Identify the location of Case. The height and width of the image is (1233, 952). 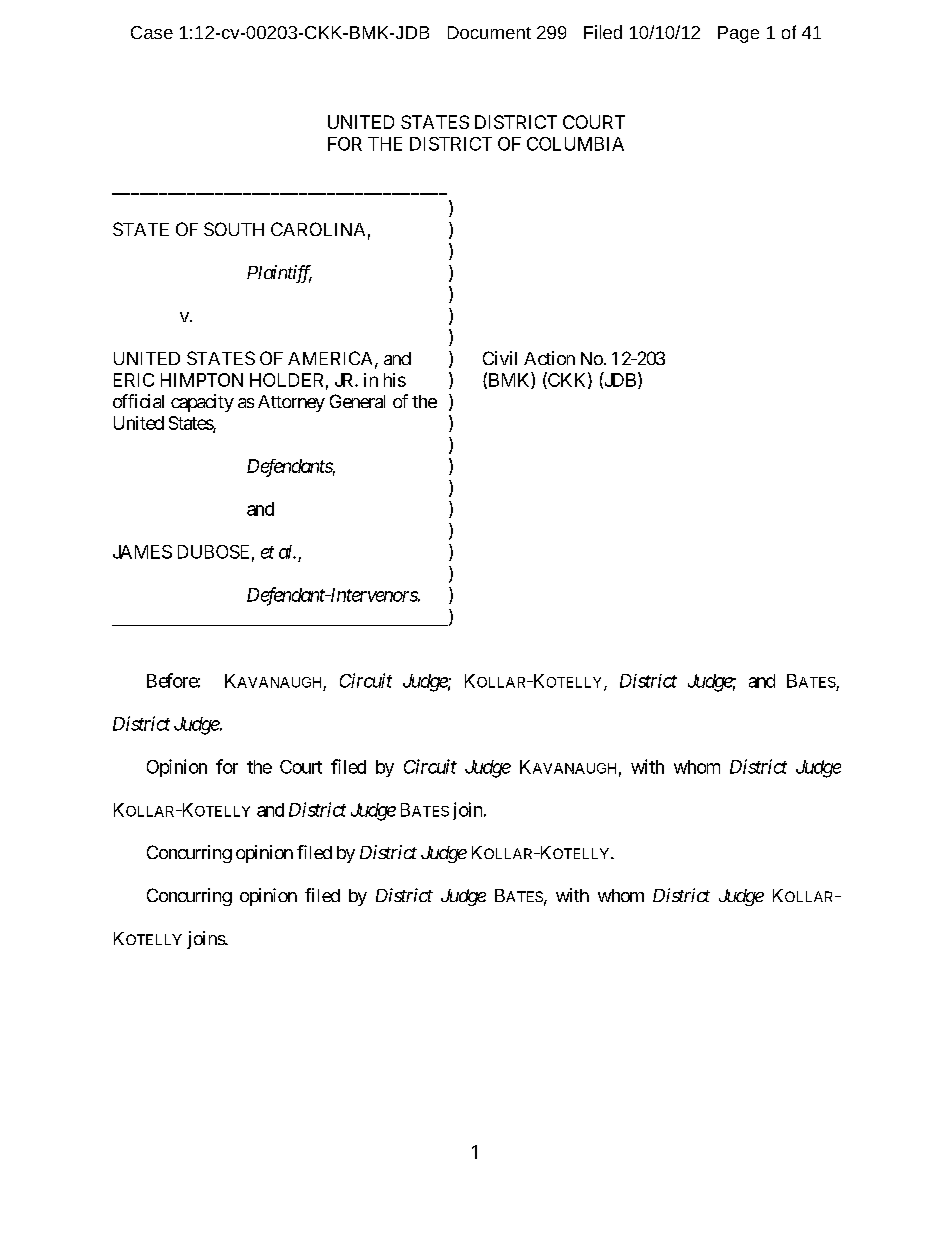
(152, 32).
